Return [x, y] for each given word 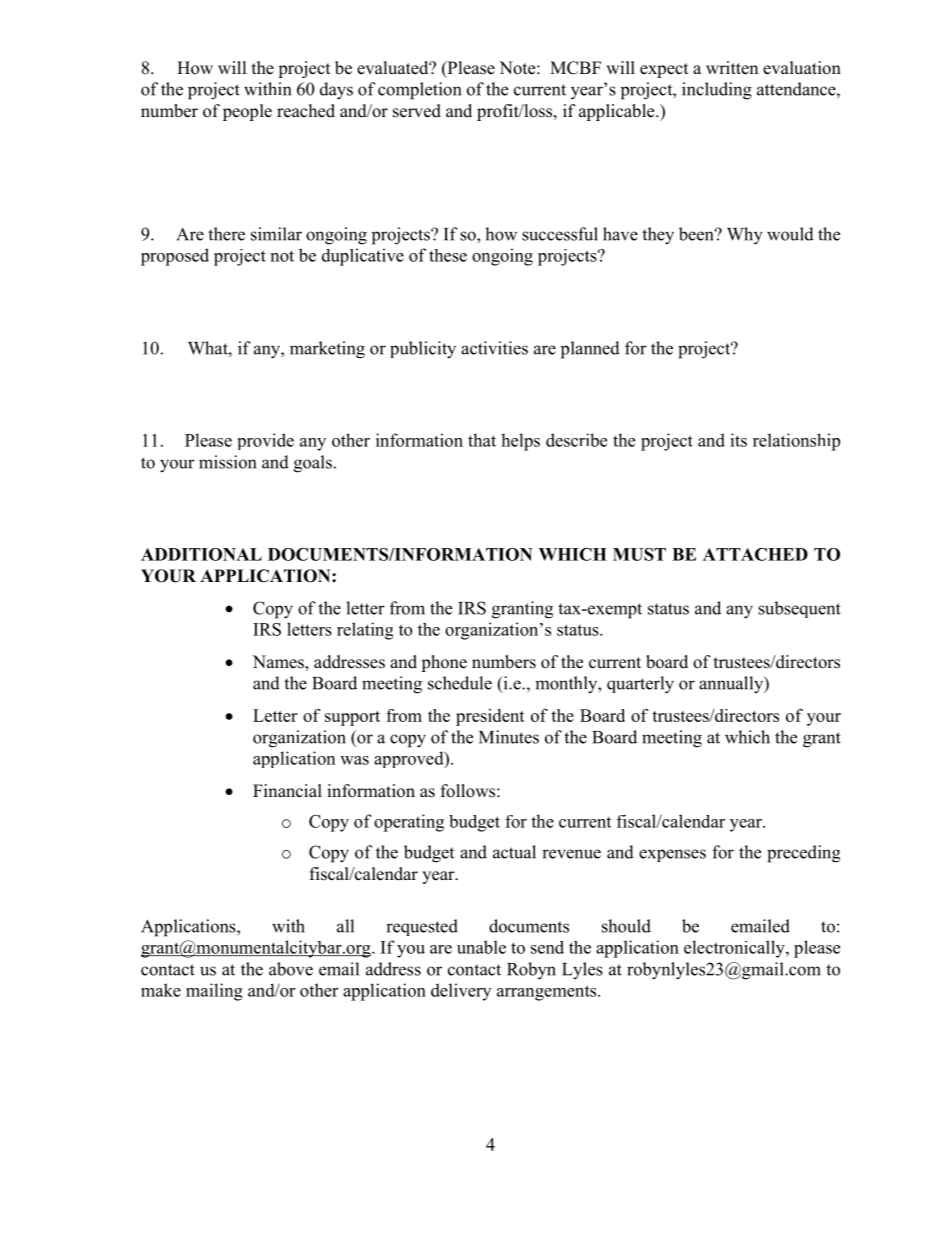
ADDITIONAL [201, 554]
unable [481, 947]
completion [419, 91]
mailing [214, 992]
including [717, 91]
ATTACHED [755, 554]
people [247, 112]
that [482, 440]
